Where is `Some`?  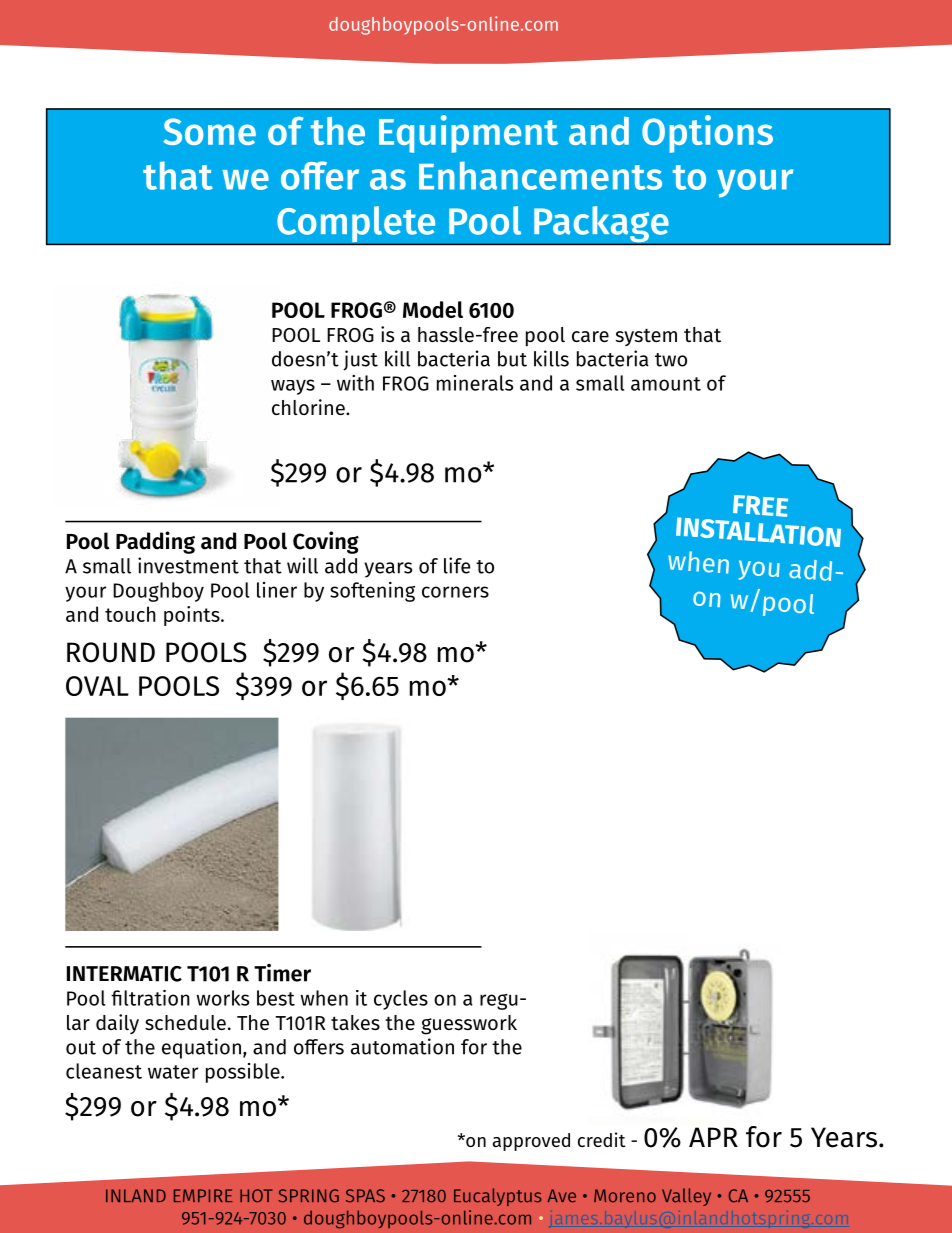 Some is located at coordinates (209, 131).
